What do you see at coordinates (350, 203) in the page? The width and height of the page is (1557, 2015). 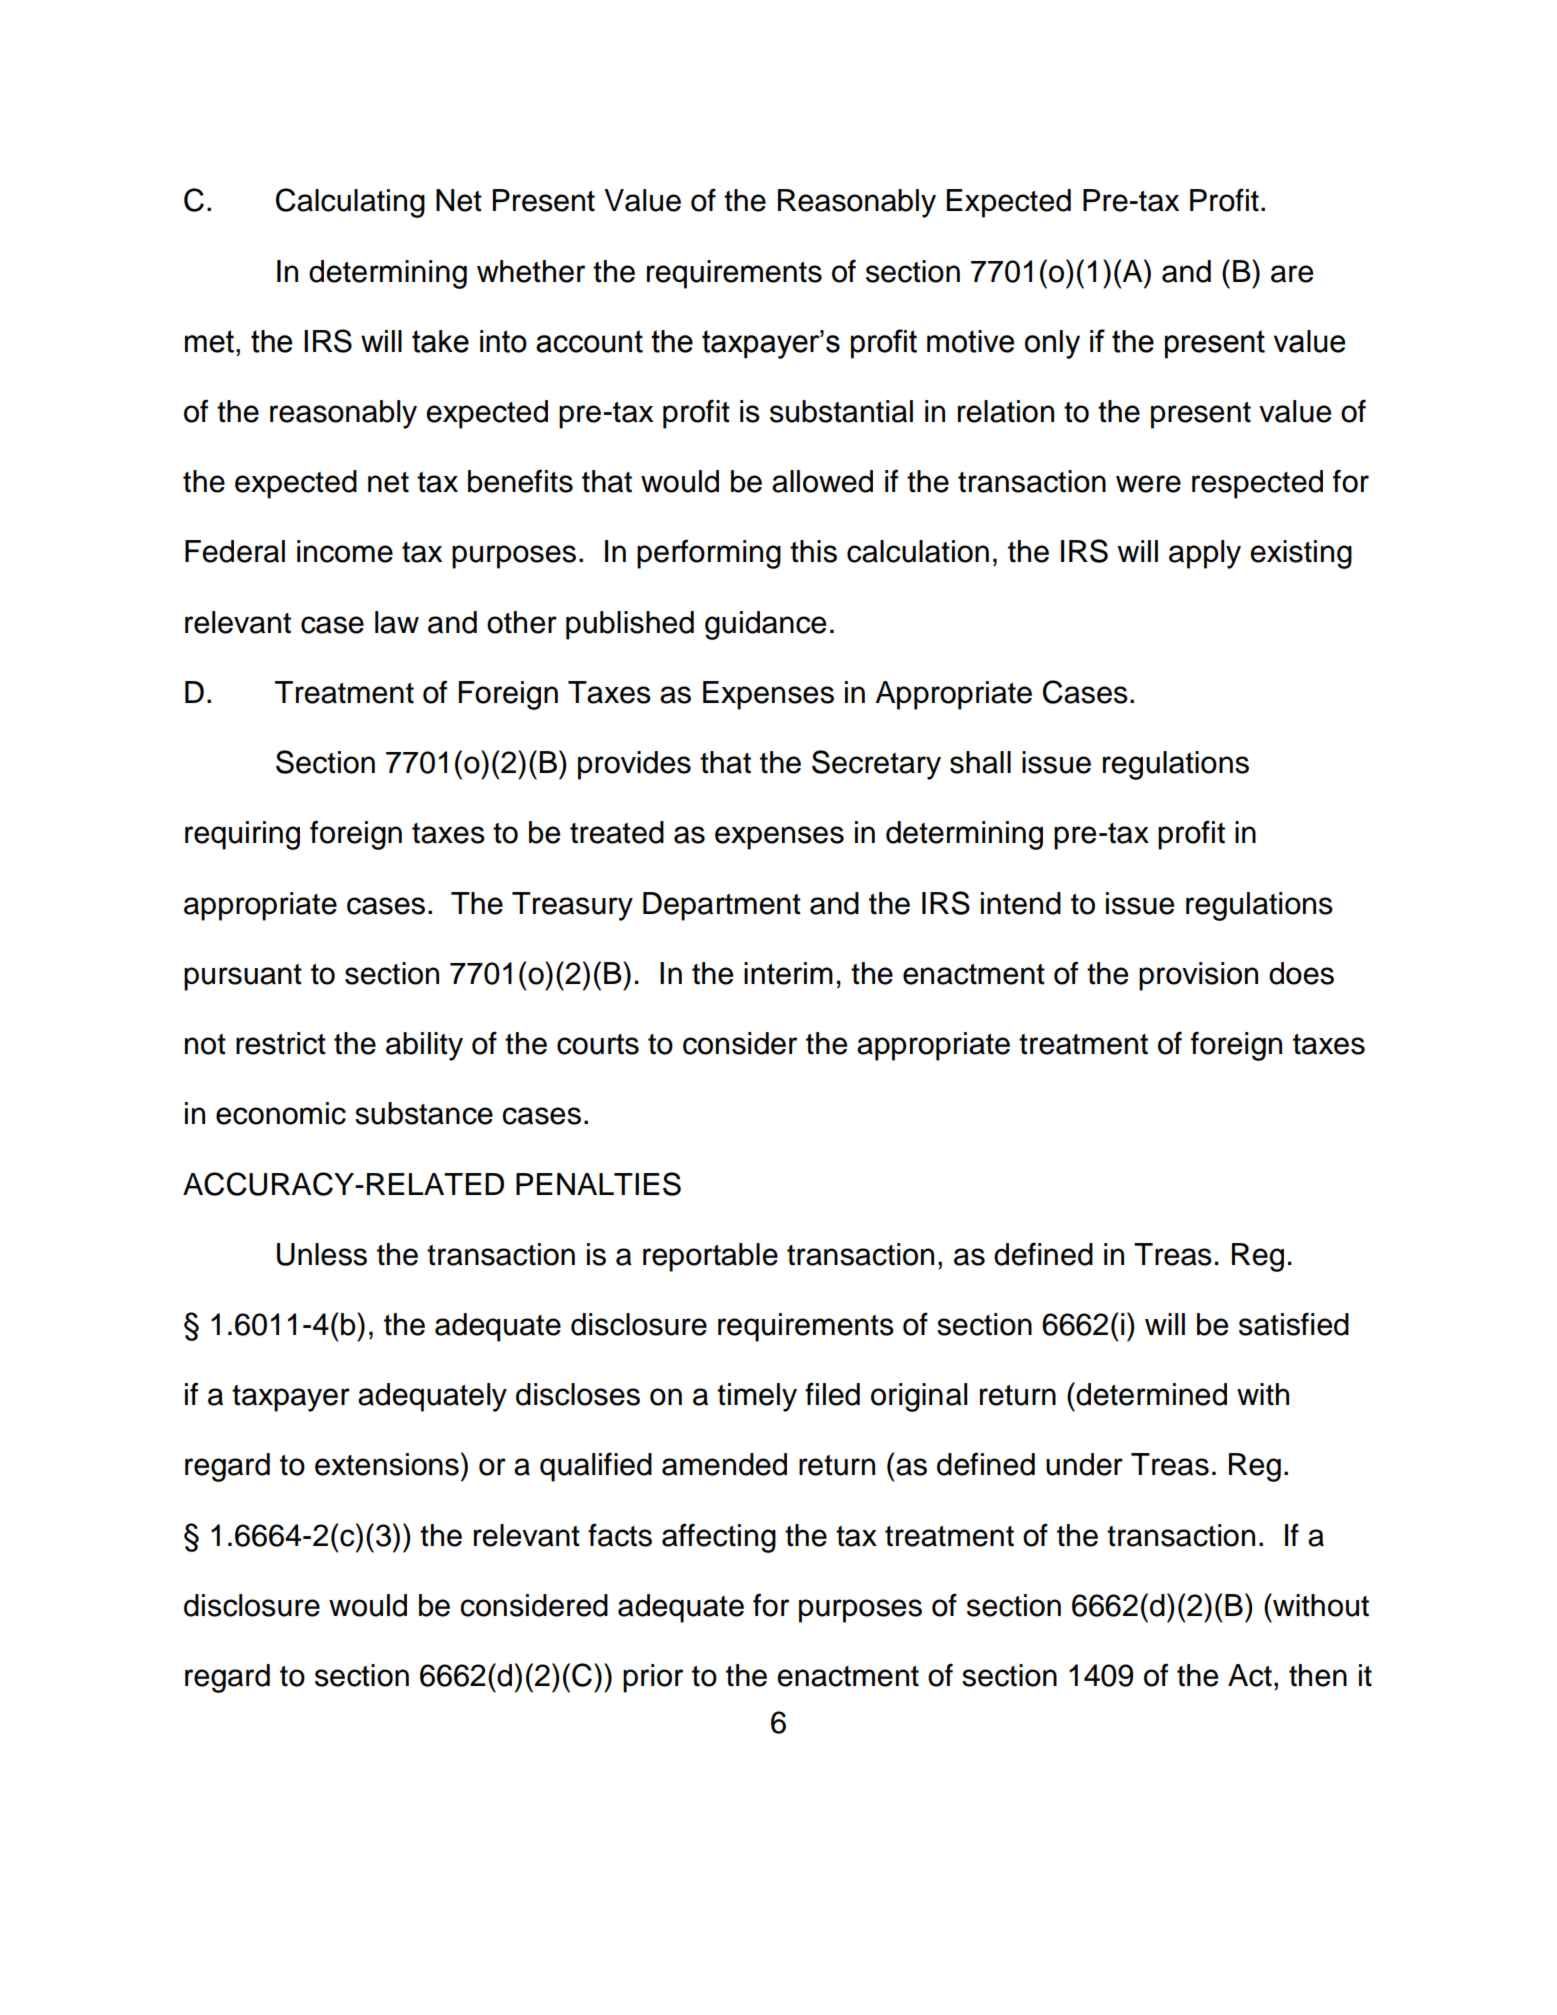 I see `Calculating` at bounding box center [350, 203].
